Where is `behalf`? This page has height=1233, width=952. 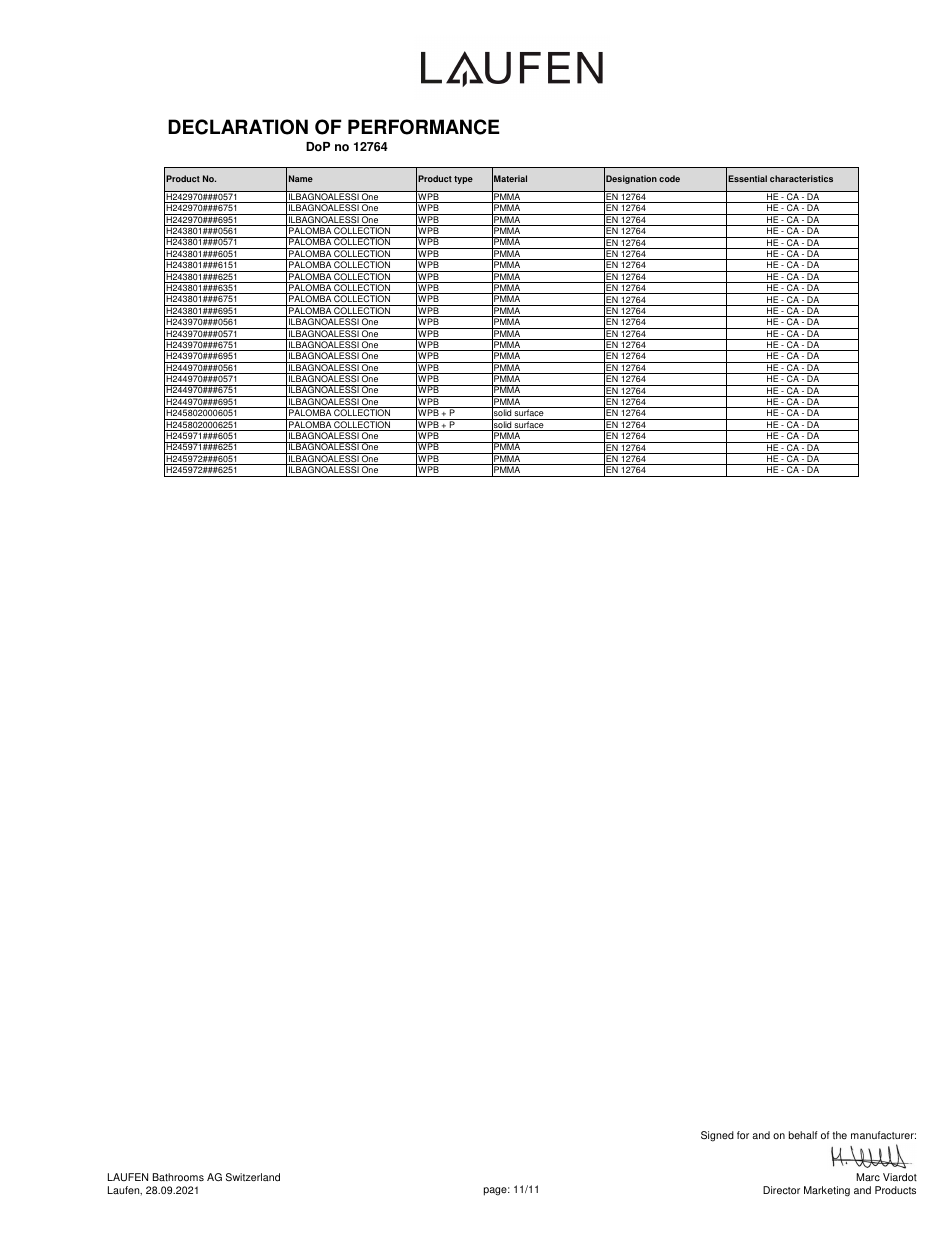 behalf is located at coordinates (803, 1135).
